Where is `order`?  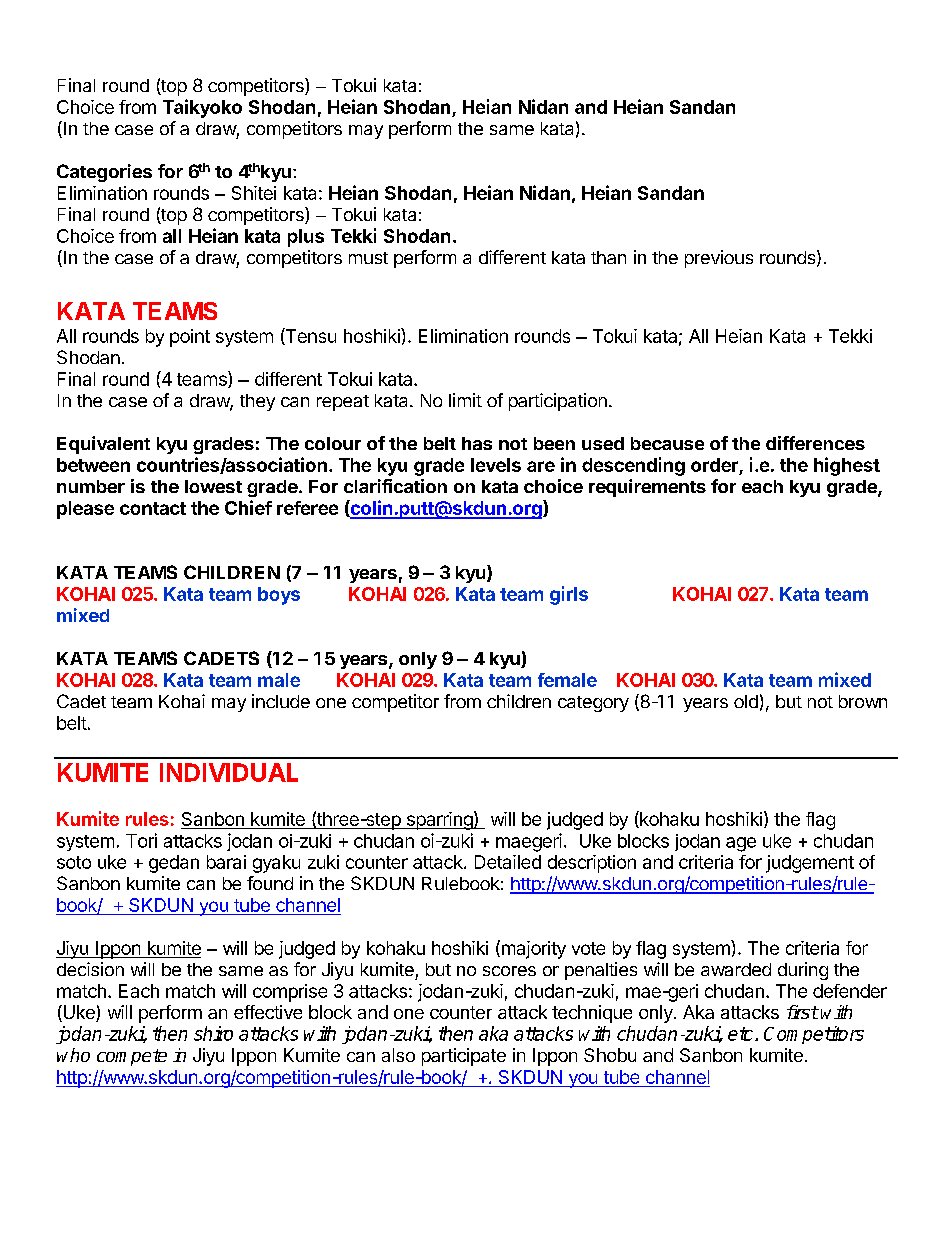
order is located at coordinates (715, 466).
